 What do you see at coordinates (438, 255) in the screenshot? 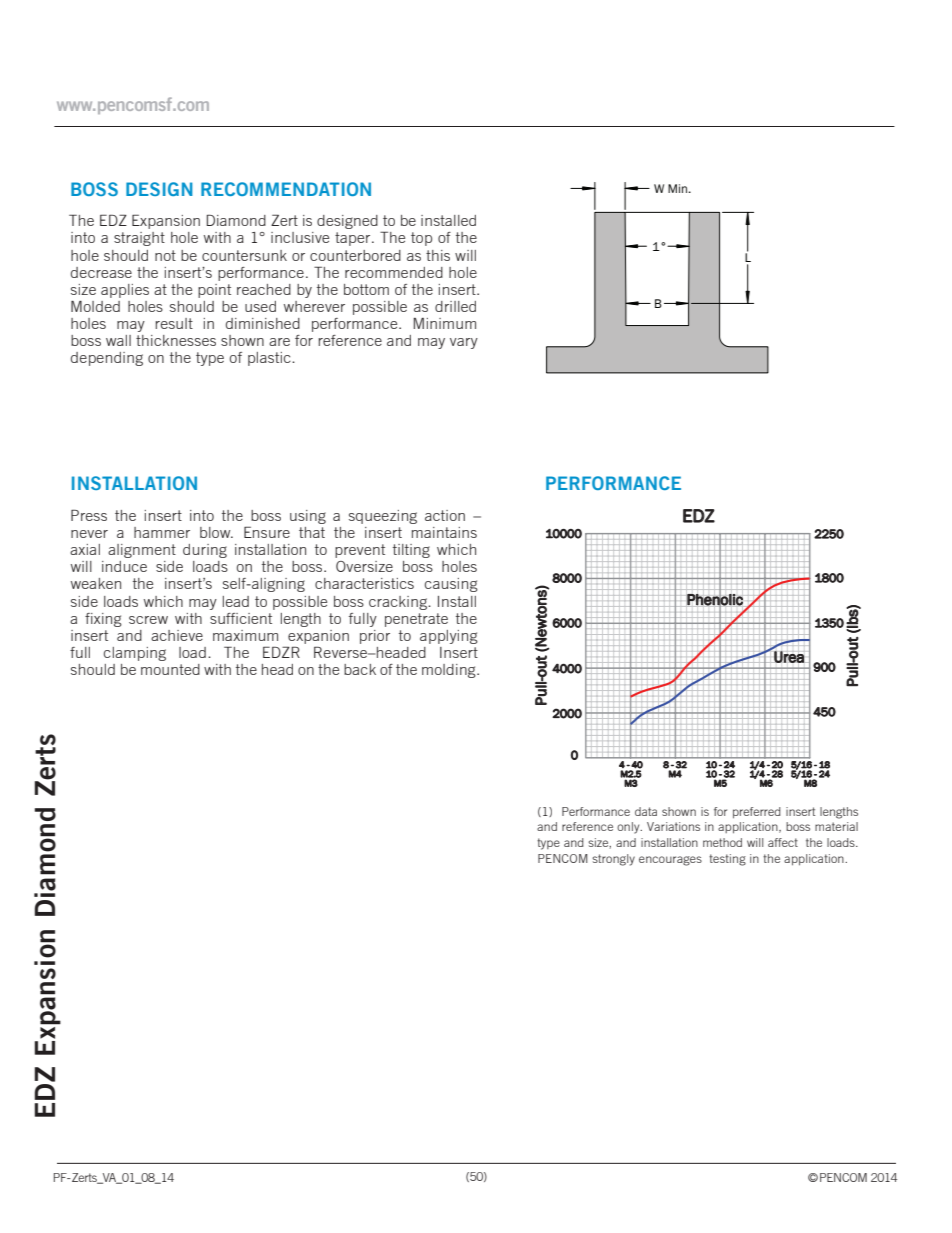
I see `this` at bounding box center [438, 255].
